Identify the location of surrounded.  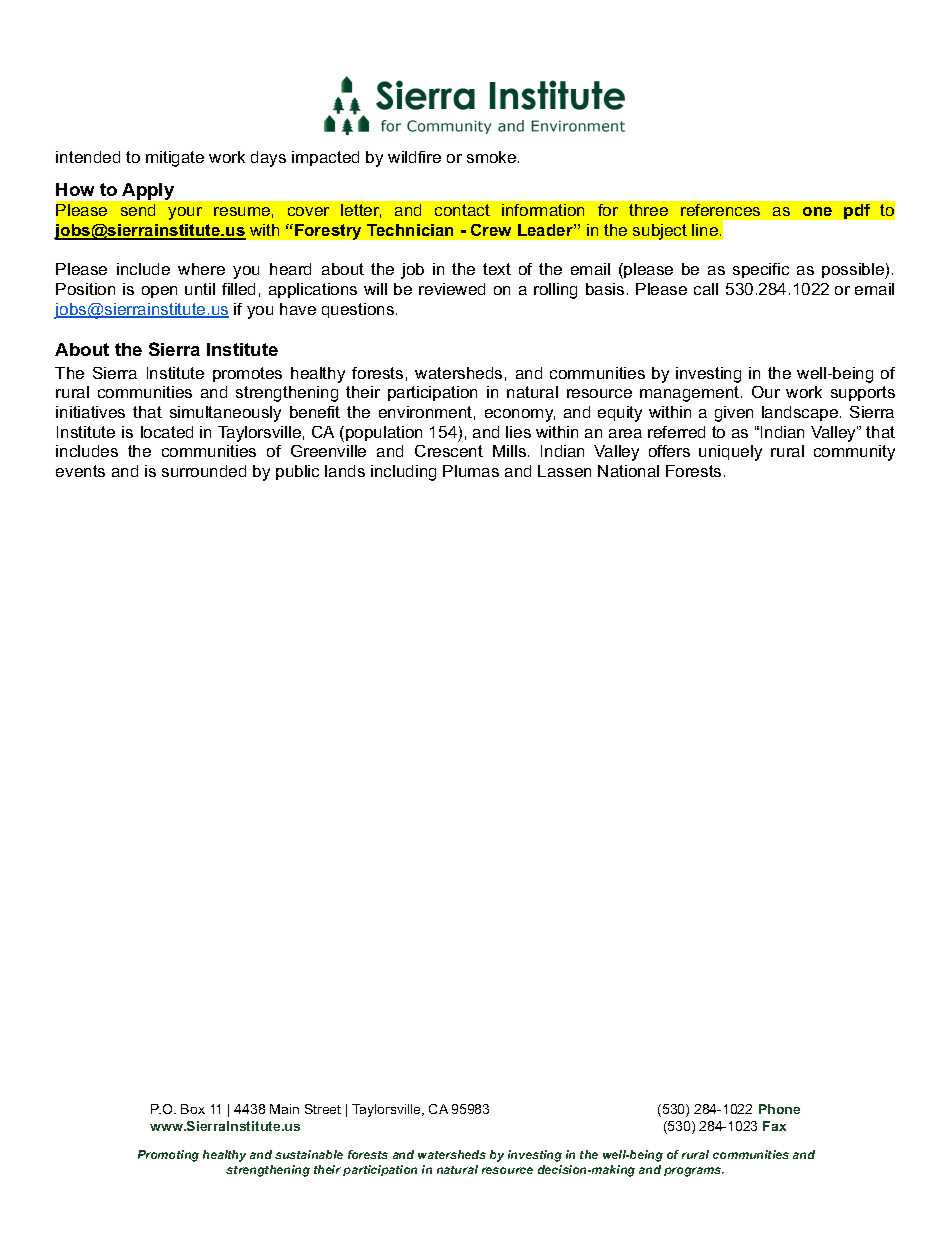
(204, 471).
